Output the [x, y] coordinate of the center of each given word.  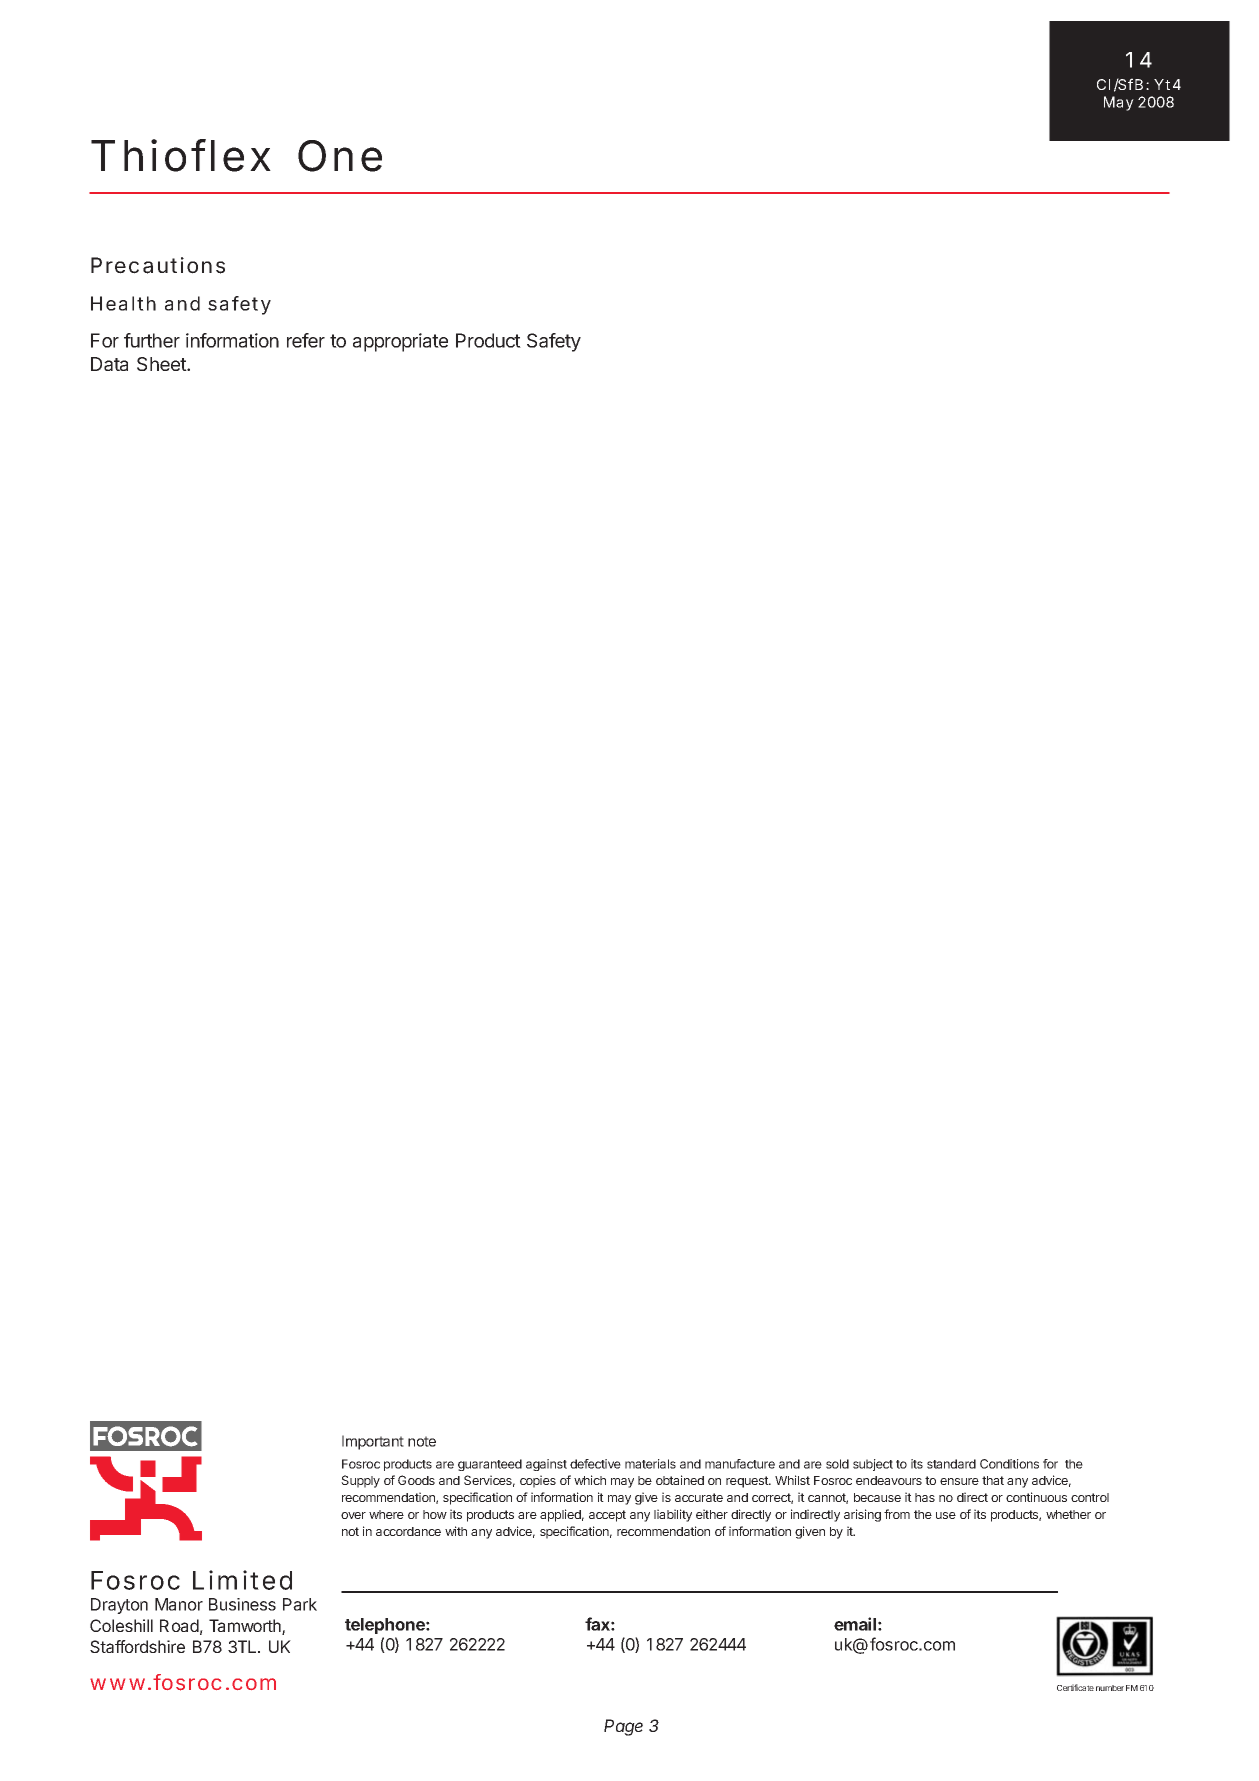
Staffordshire [137, 1646]
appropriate [400, 342]
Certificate [1075, 1687]
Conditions [1009, 1464]
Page [623, 1727]
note [422, 1441]
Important [373, 1442]
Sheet [162, 364]
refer [306, 340]
